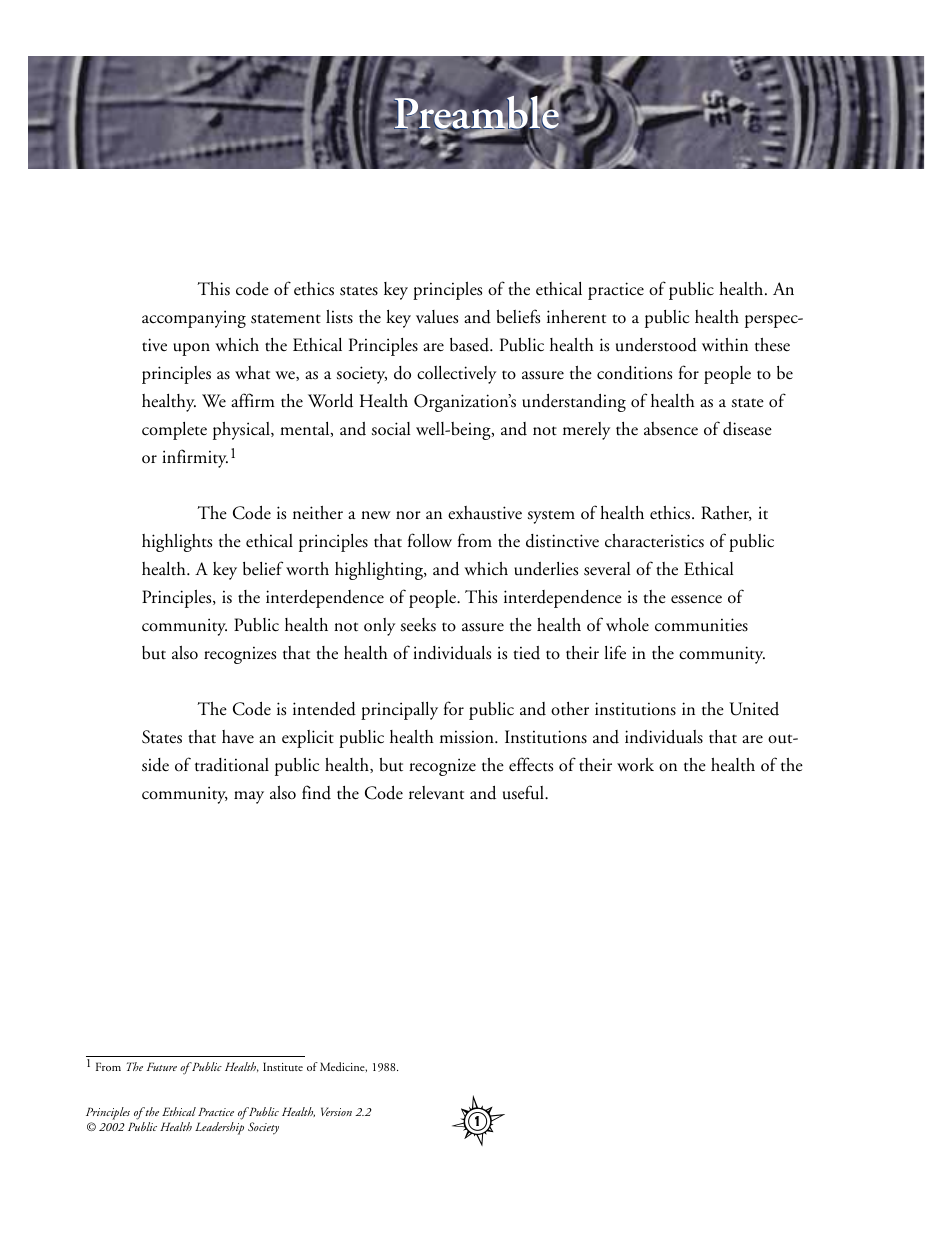 The width and height of the document is (952, 1233). I want to click on follow, so click(430, 540).
